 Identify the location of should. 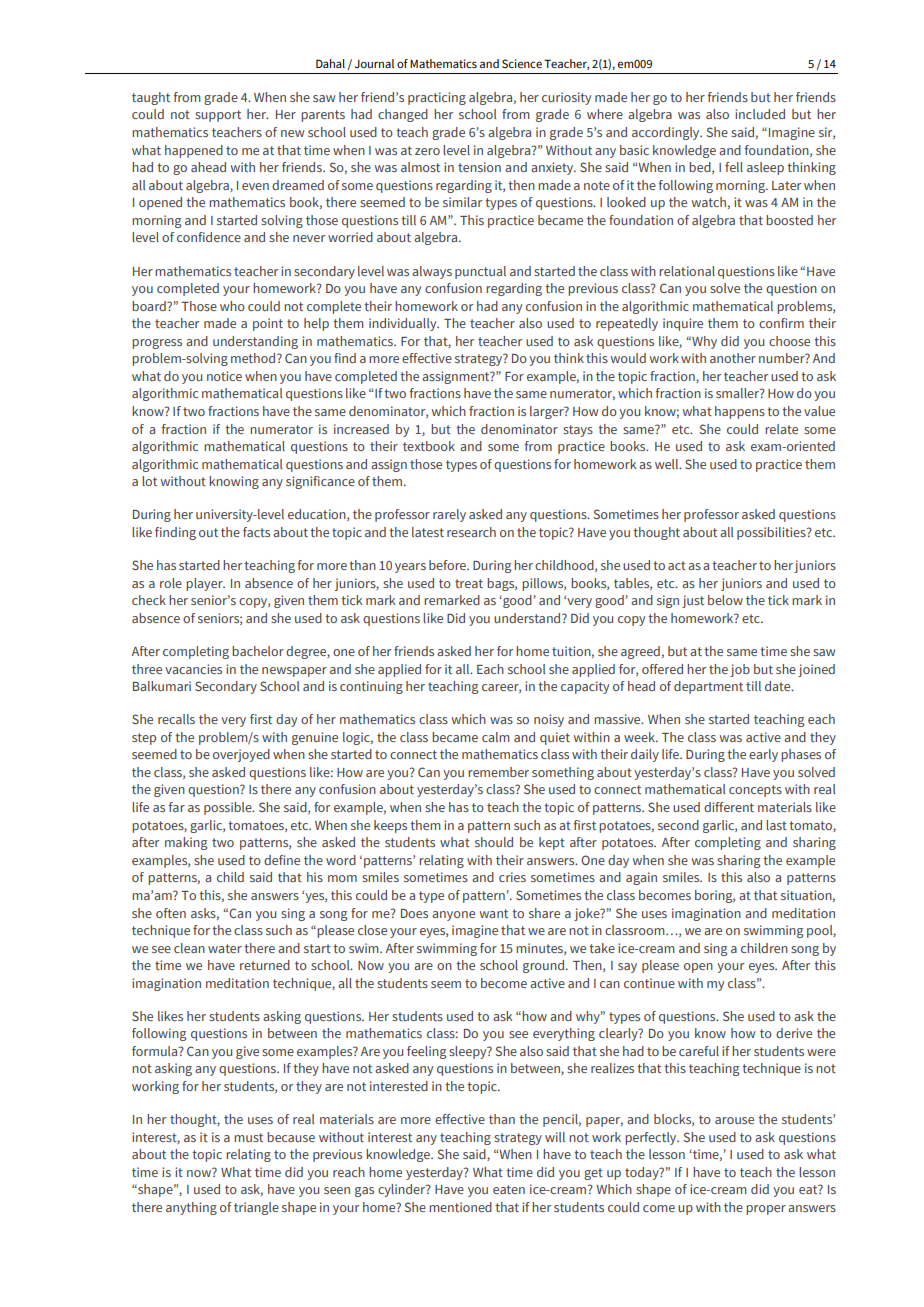
(494, 842).
